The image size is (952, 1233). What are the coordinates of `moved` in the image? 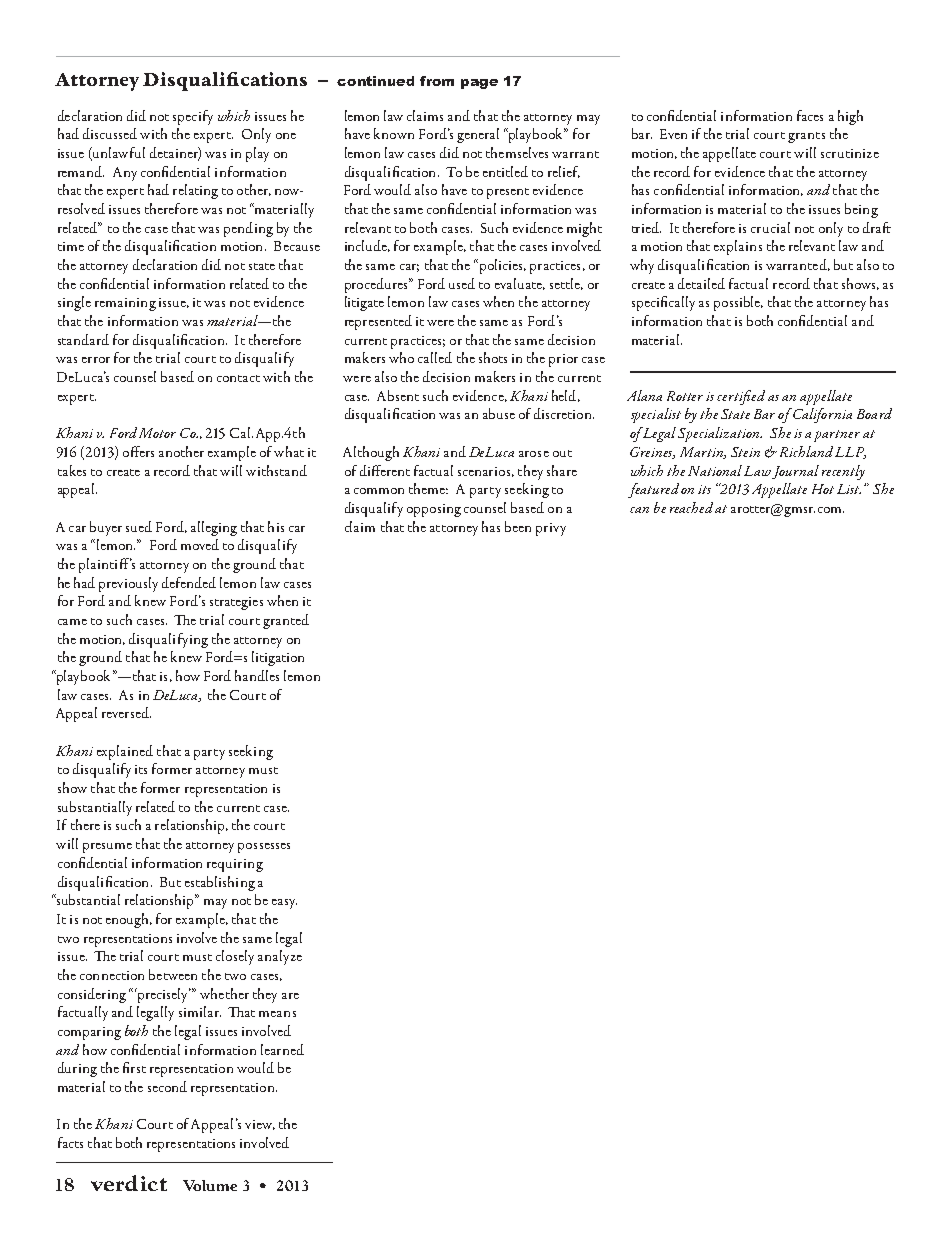 It's located at (200, 544).
